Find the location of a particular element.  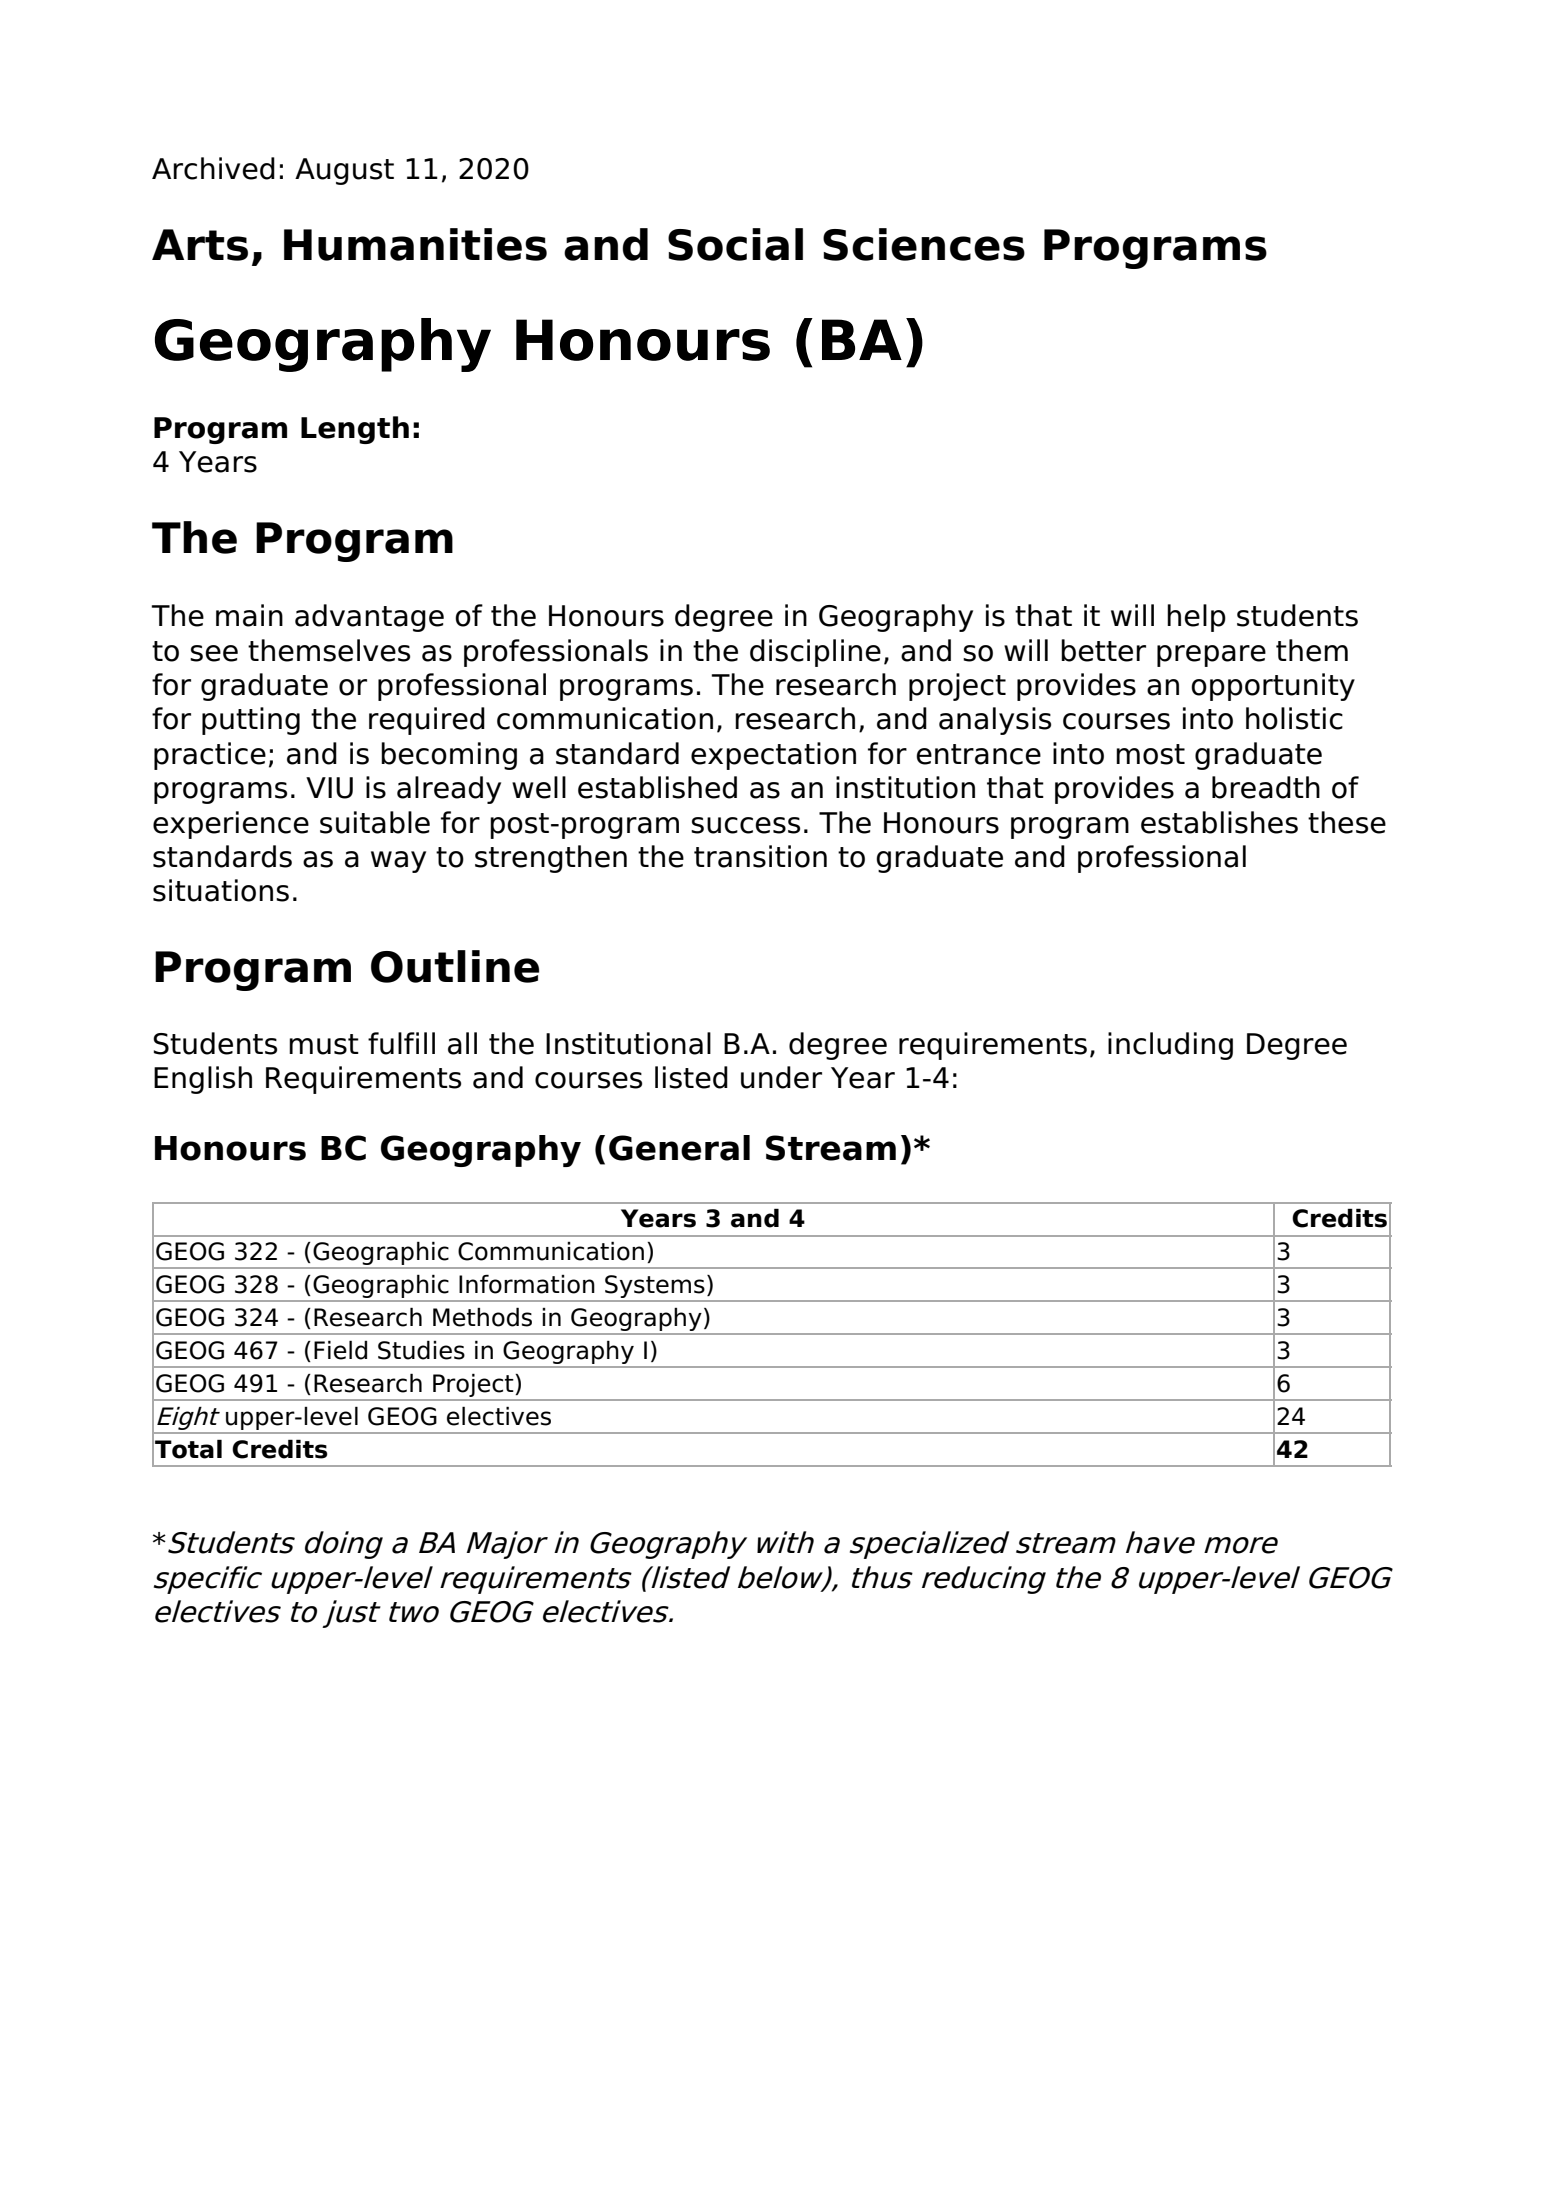

discipline is located at coordinates (815, 653).
